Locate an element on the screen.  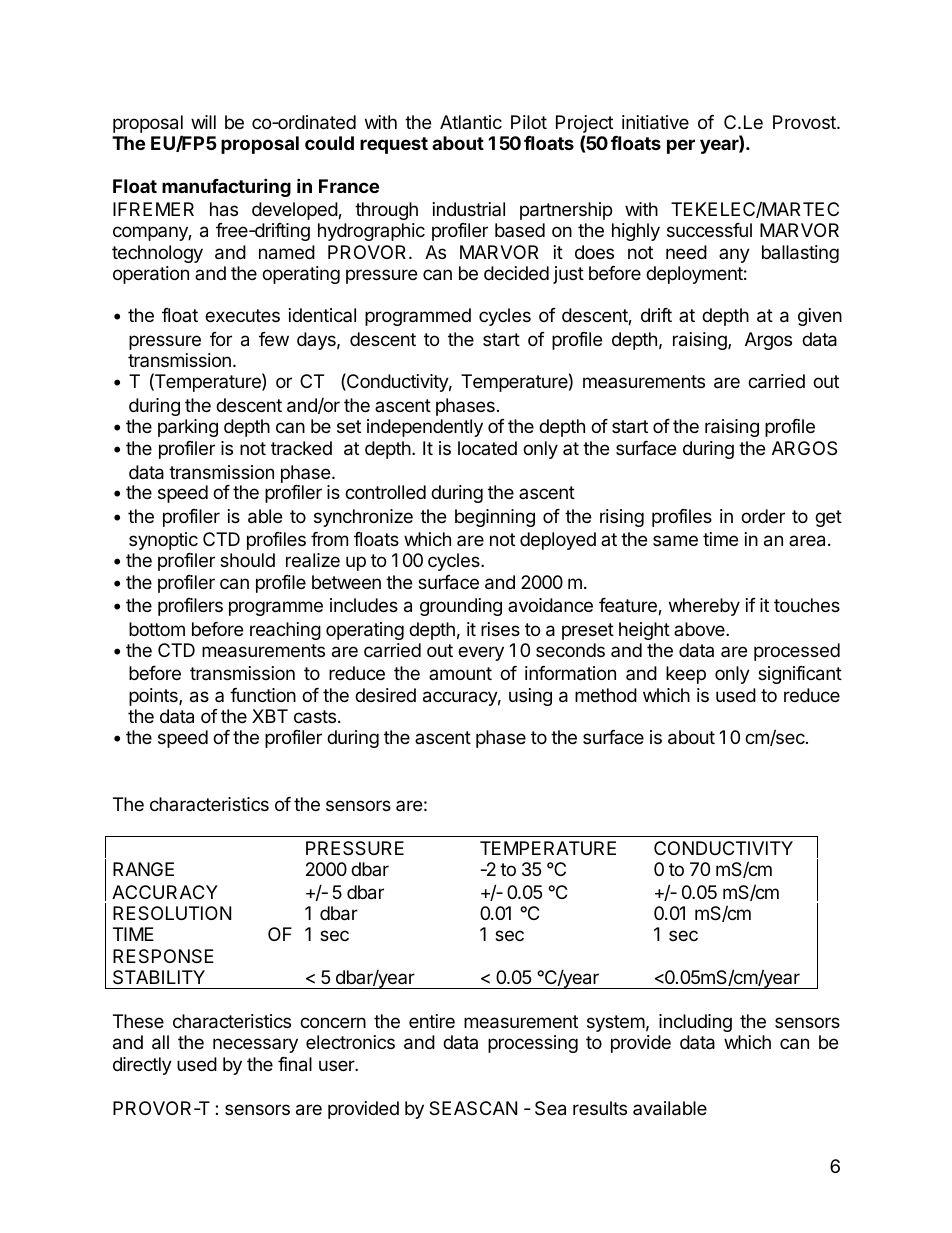
including is located at coordinates (695, 1023).
